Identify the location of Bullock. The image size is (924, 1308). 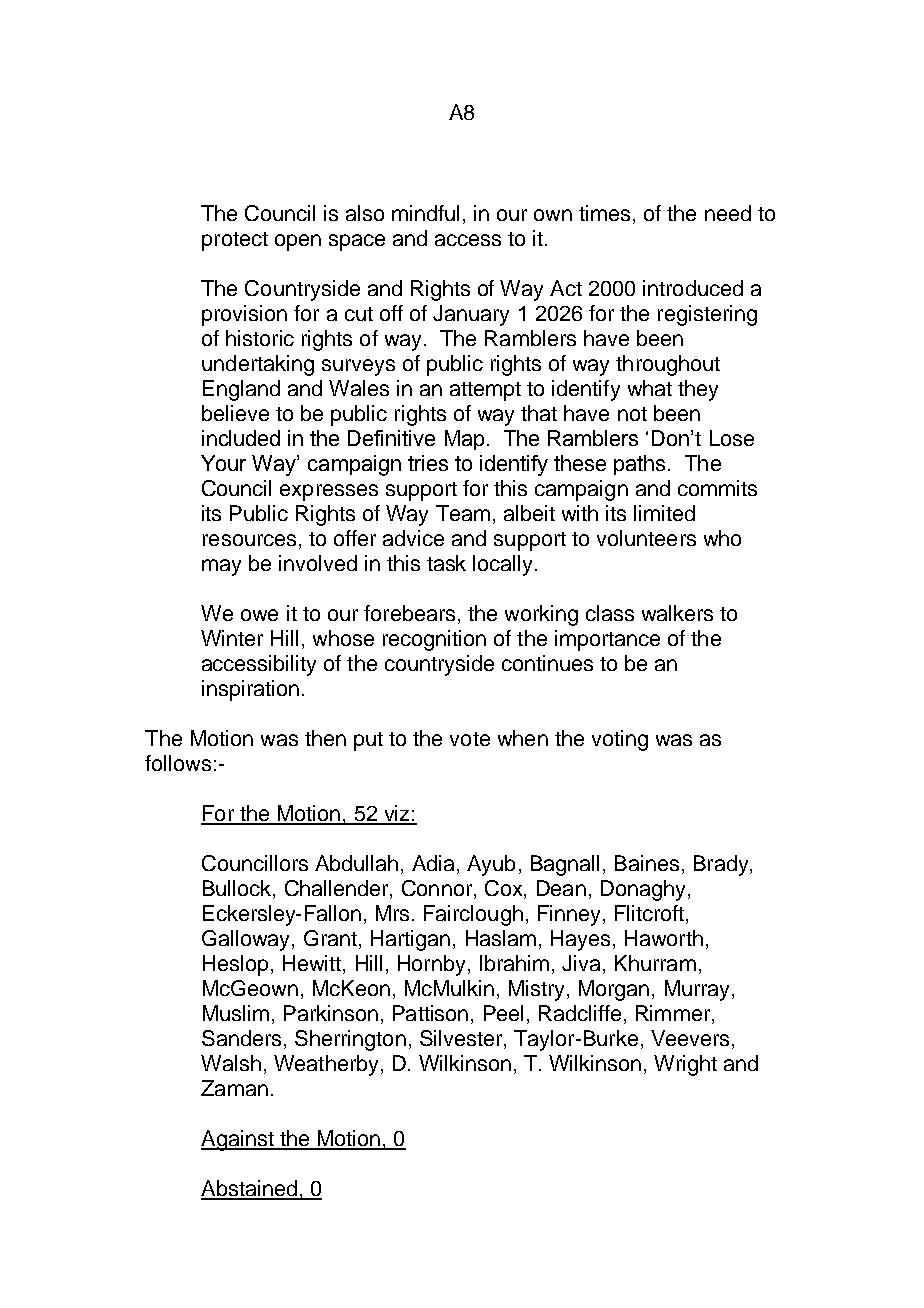
(238, 889).
